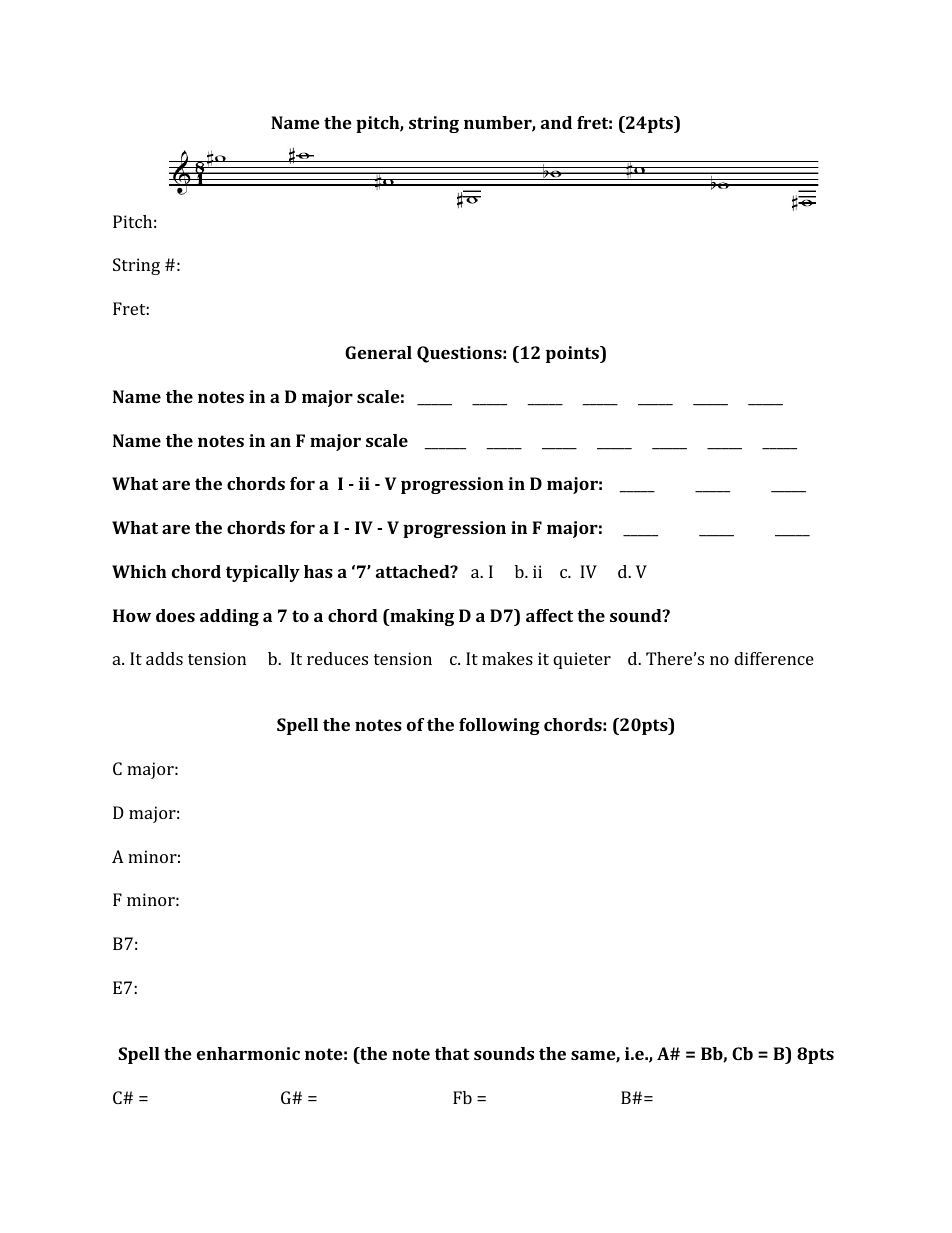  What do you see at coordinates (549, 615) in the screenshot?
I see `affect` at bounding box center [549, 615].
